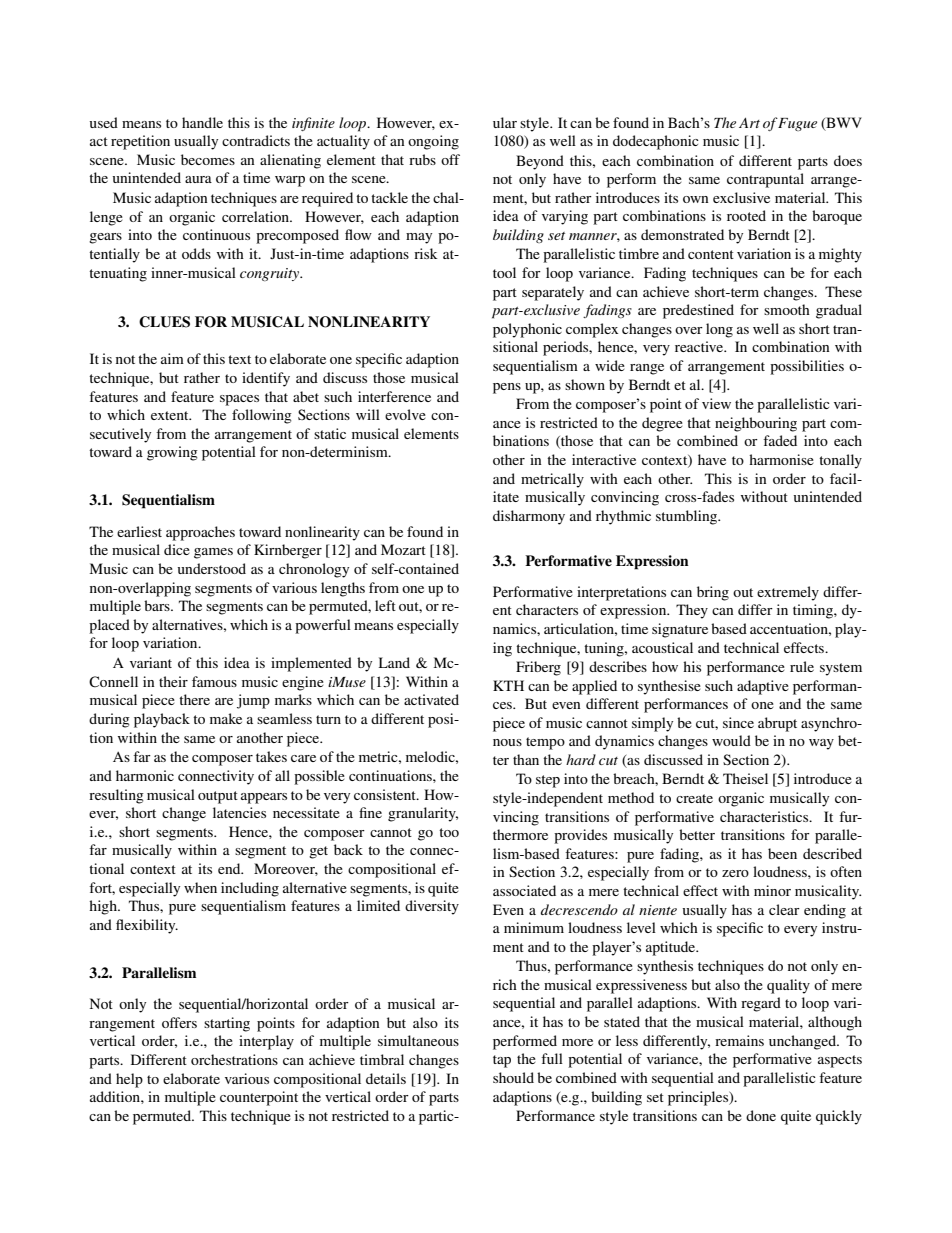 This image has width=952, height=1233. Describe the element at coordinates (529, 517) in the image. I see `disharmony` at that location.
